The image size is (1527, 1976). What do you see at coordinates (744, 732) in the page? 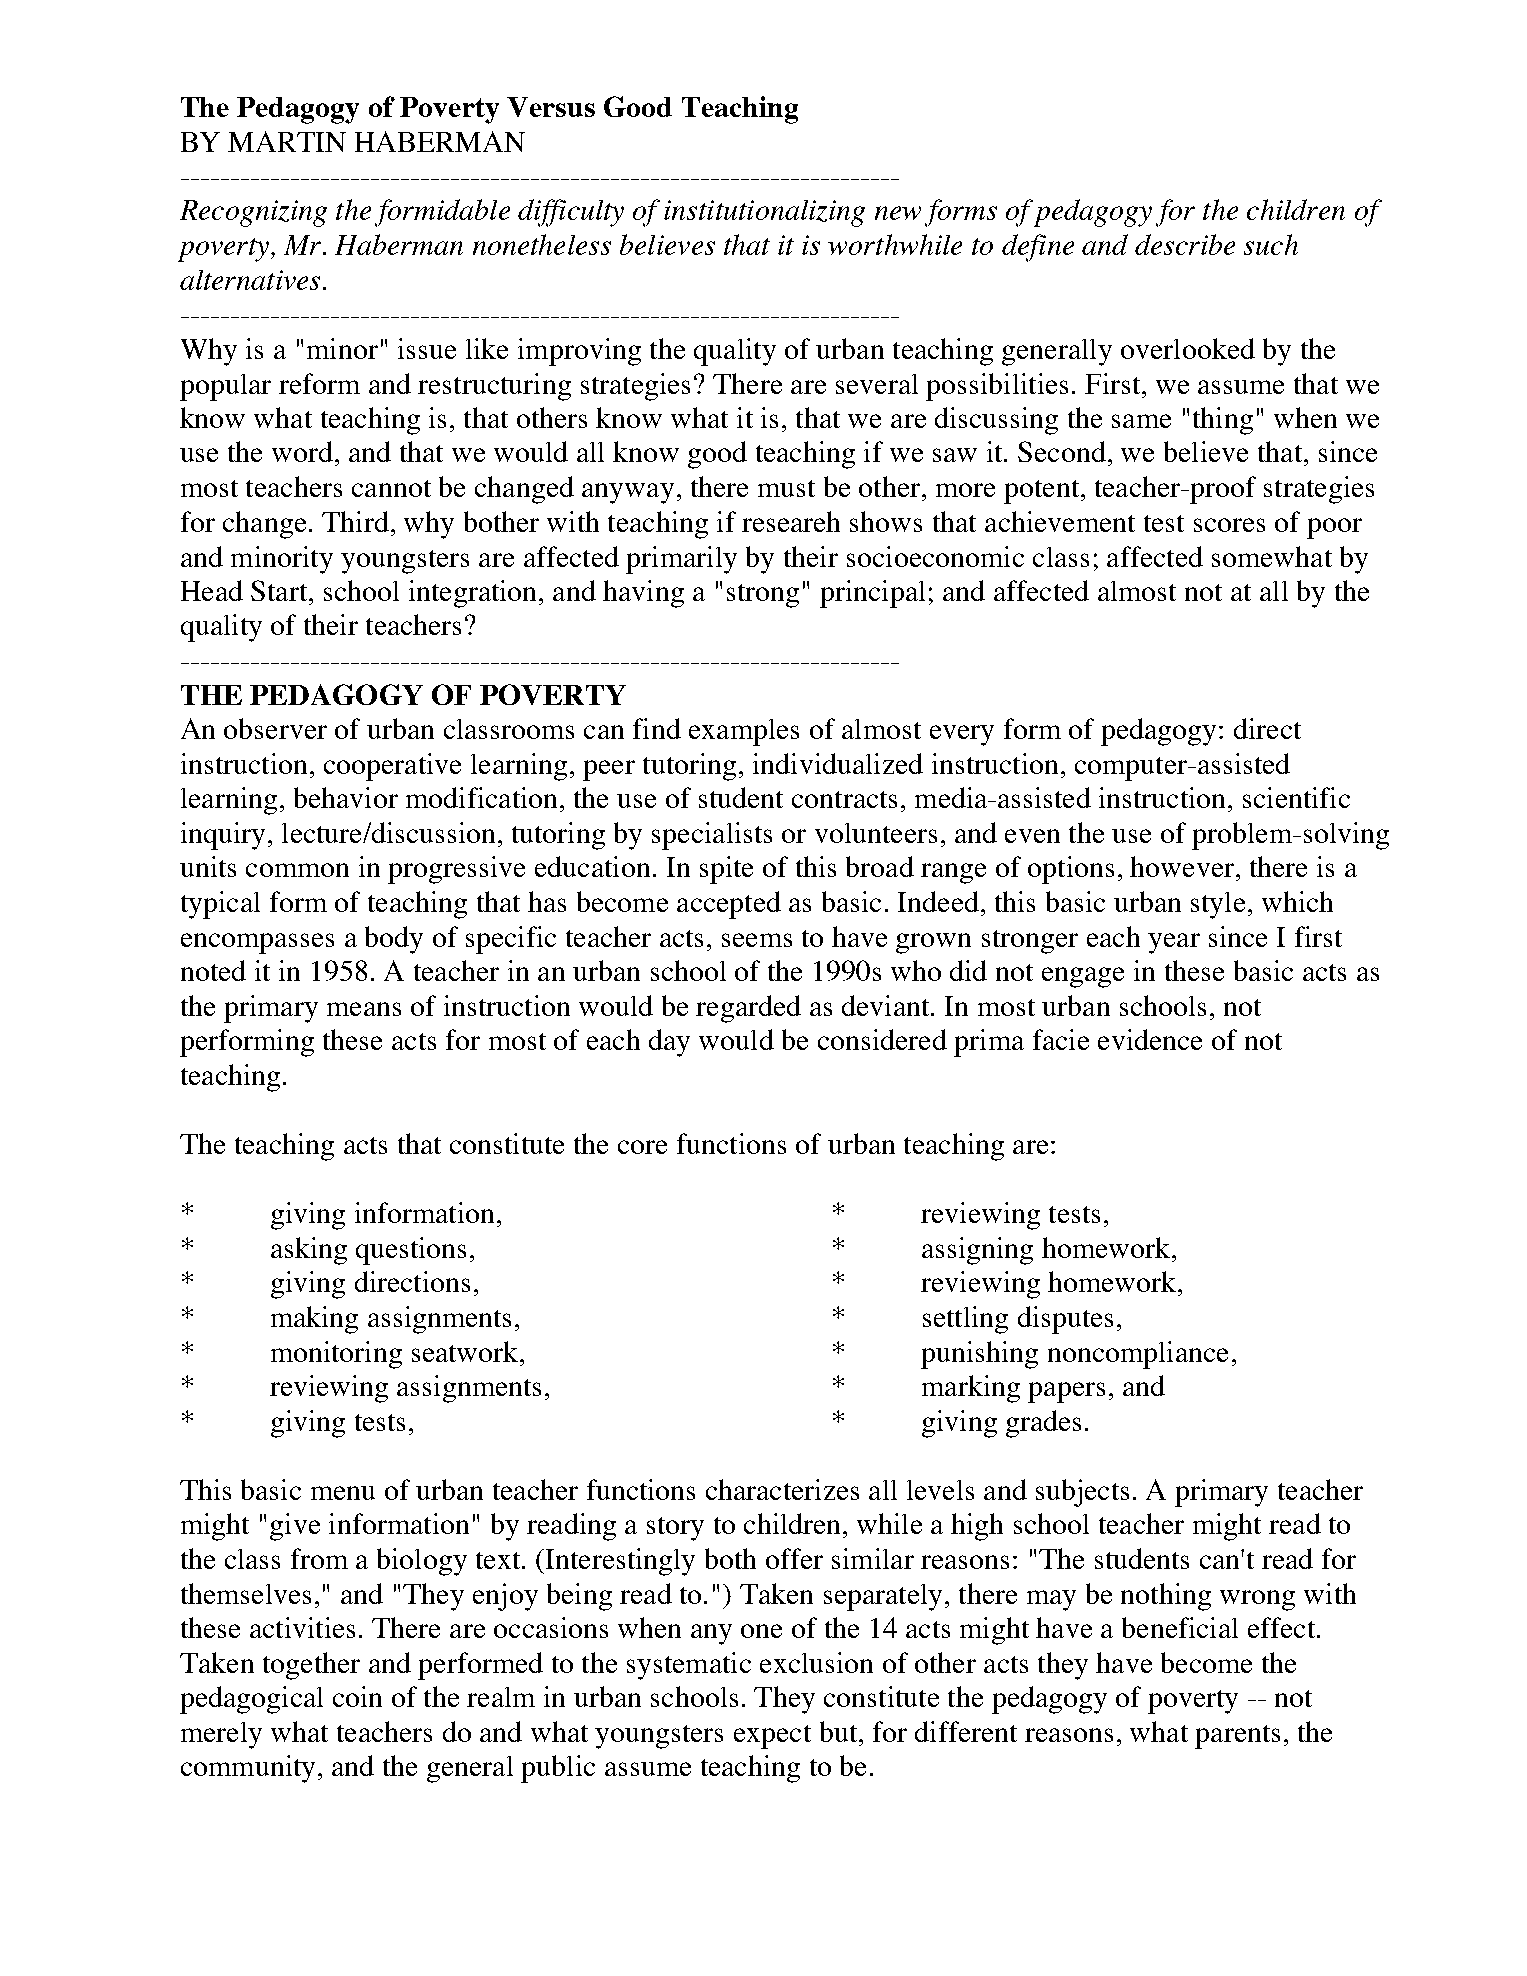
I see `examples` at bounding box center [744, 732].
